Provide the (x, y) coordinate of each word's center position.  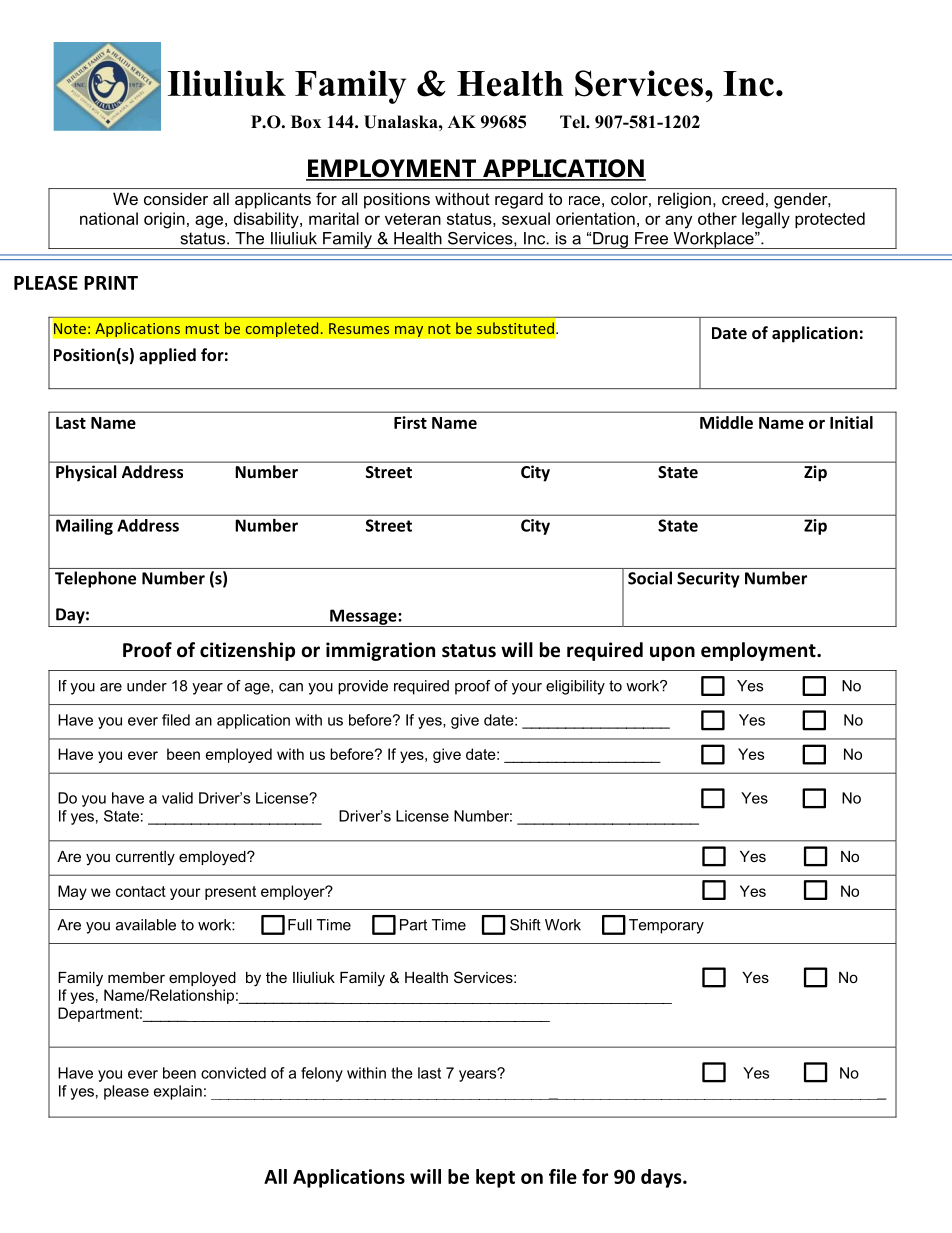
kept (495, 1178)
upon (672, 653)
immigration (380, 651)
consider (176, 198)
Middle (726, 422)
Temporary (666, 926)
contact (141, 891)
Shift (525, 925)
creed (743, 198)
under (147, 686)
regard (519, 200)
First (410, 422)
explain (178, 1092)
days (662, 1178)
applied (167, 356)
